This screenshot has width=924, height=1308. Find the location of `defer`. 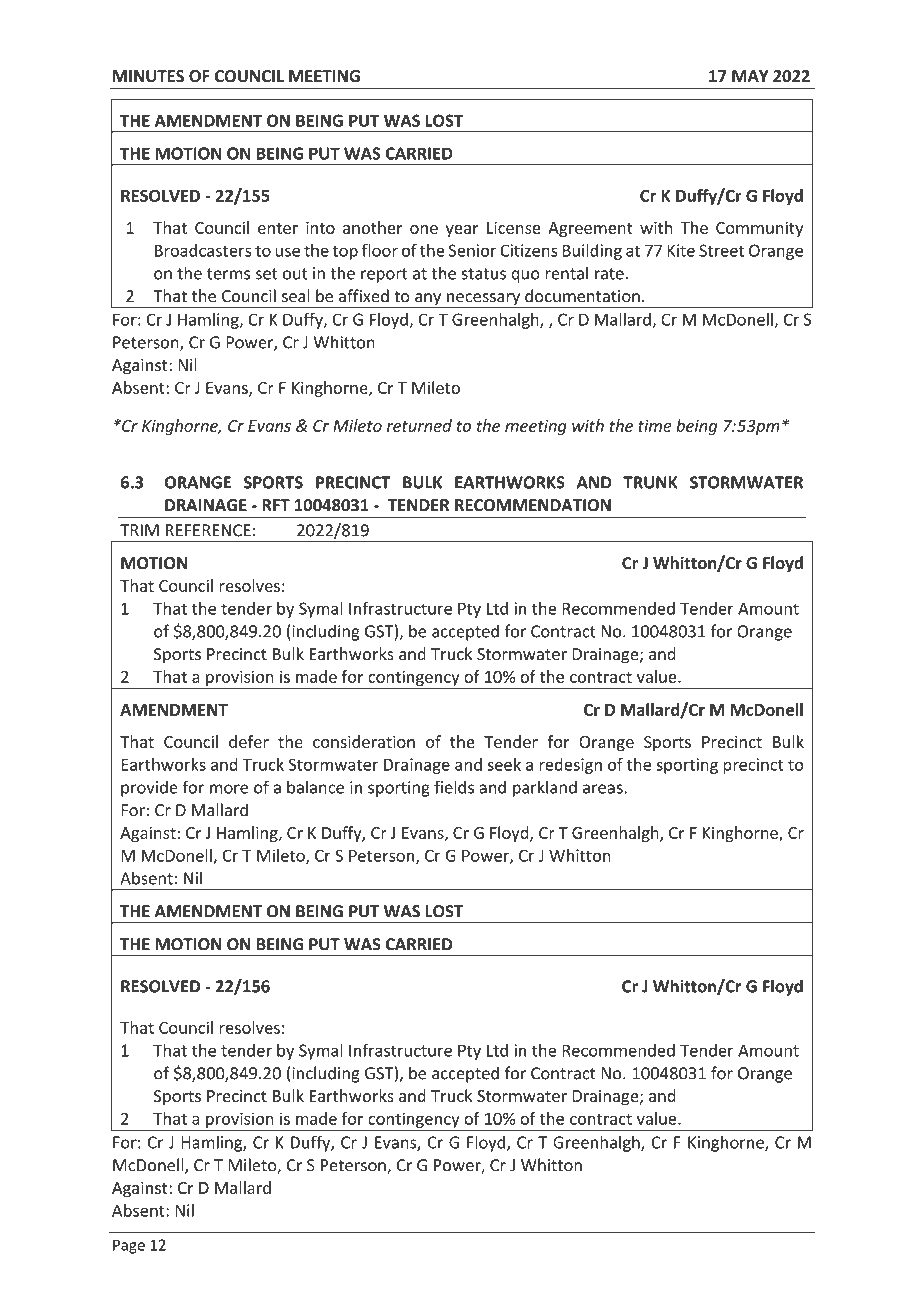

defer is located at coordinates (249, 741).
